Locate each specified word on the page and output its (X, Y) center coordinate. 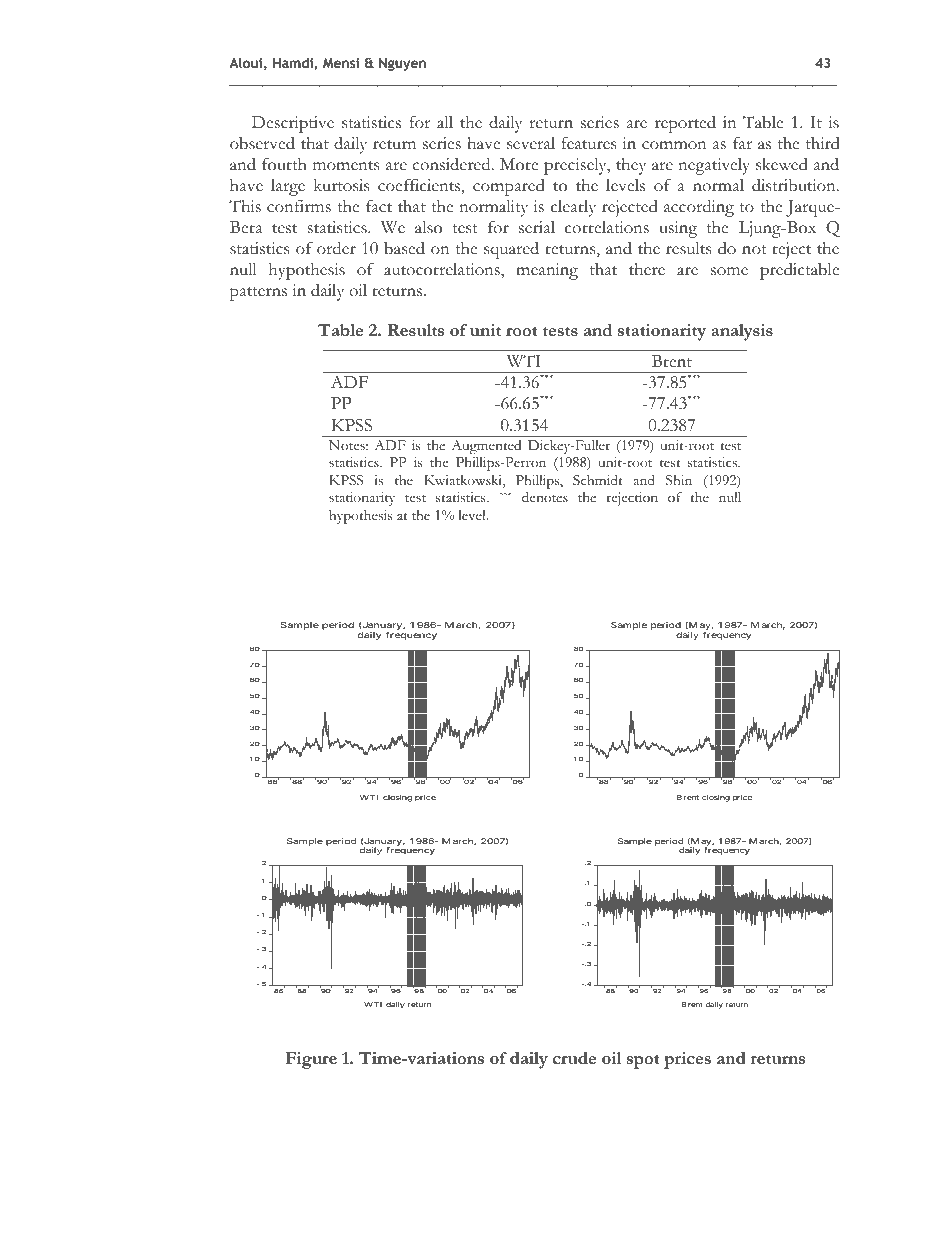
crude (574, 1058)
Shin (679, 480)
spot (643, 1062)
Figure (311, 1060)
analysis (742, 332)
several (531, 143)
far (742, 143)
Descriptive (293, 124)
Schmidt (598, 480)
